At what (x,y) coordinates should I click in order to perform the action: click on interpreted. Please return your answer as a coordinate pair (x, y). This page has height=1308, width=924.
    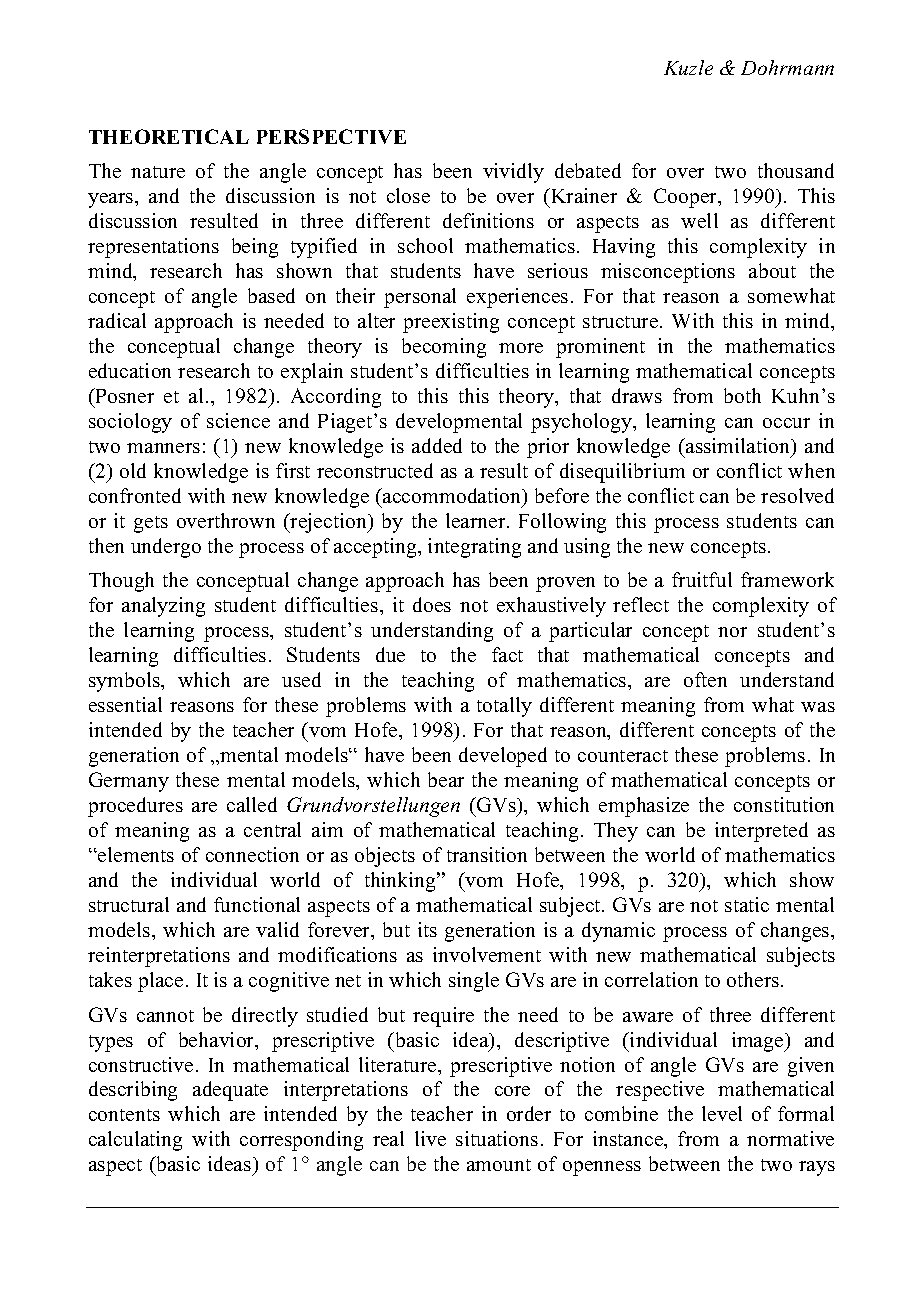
    Looking at the image, I should click on (761, 832).
